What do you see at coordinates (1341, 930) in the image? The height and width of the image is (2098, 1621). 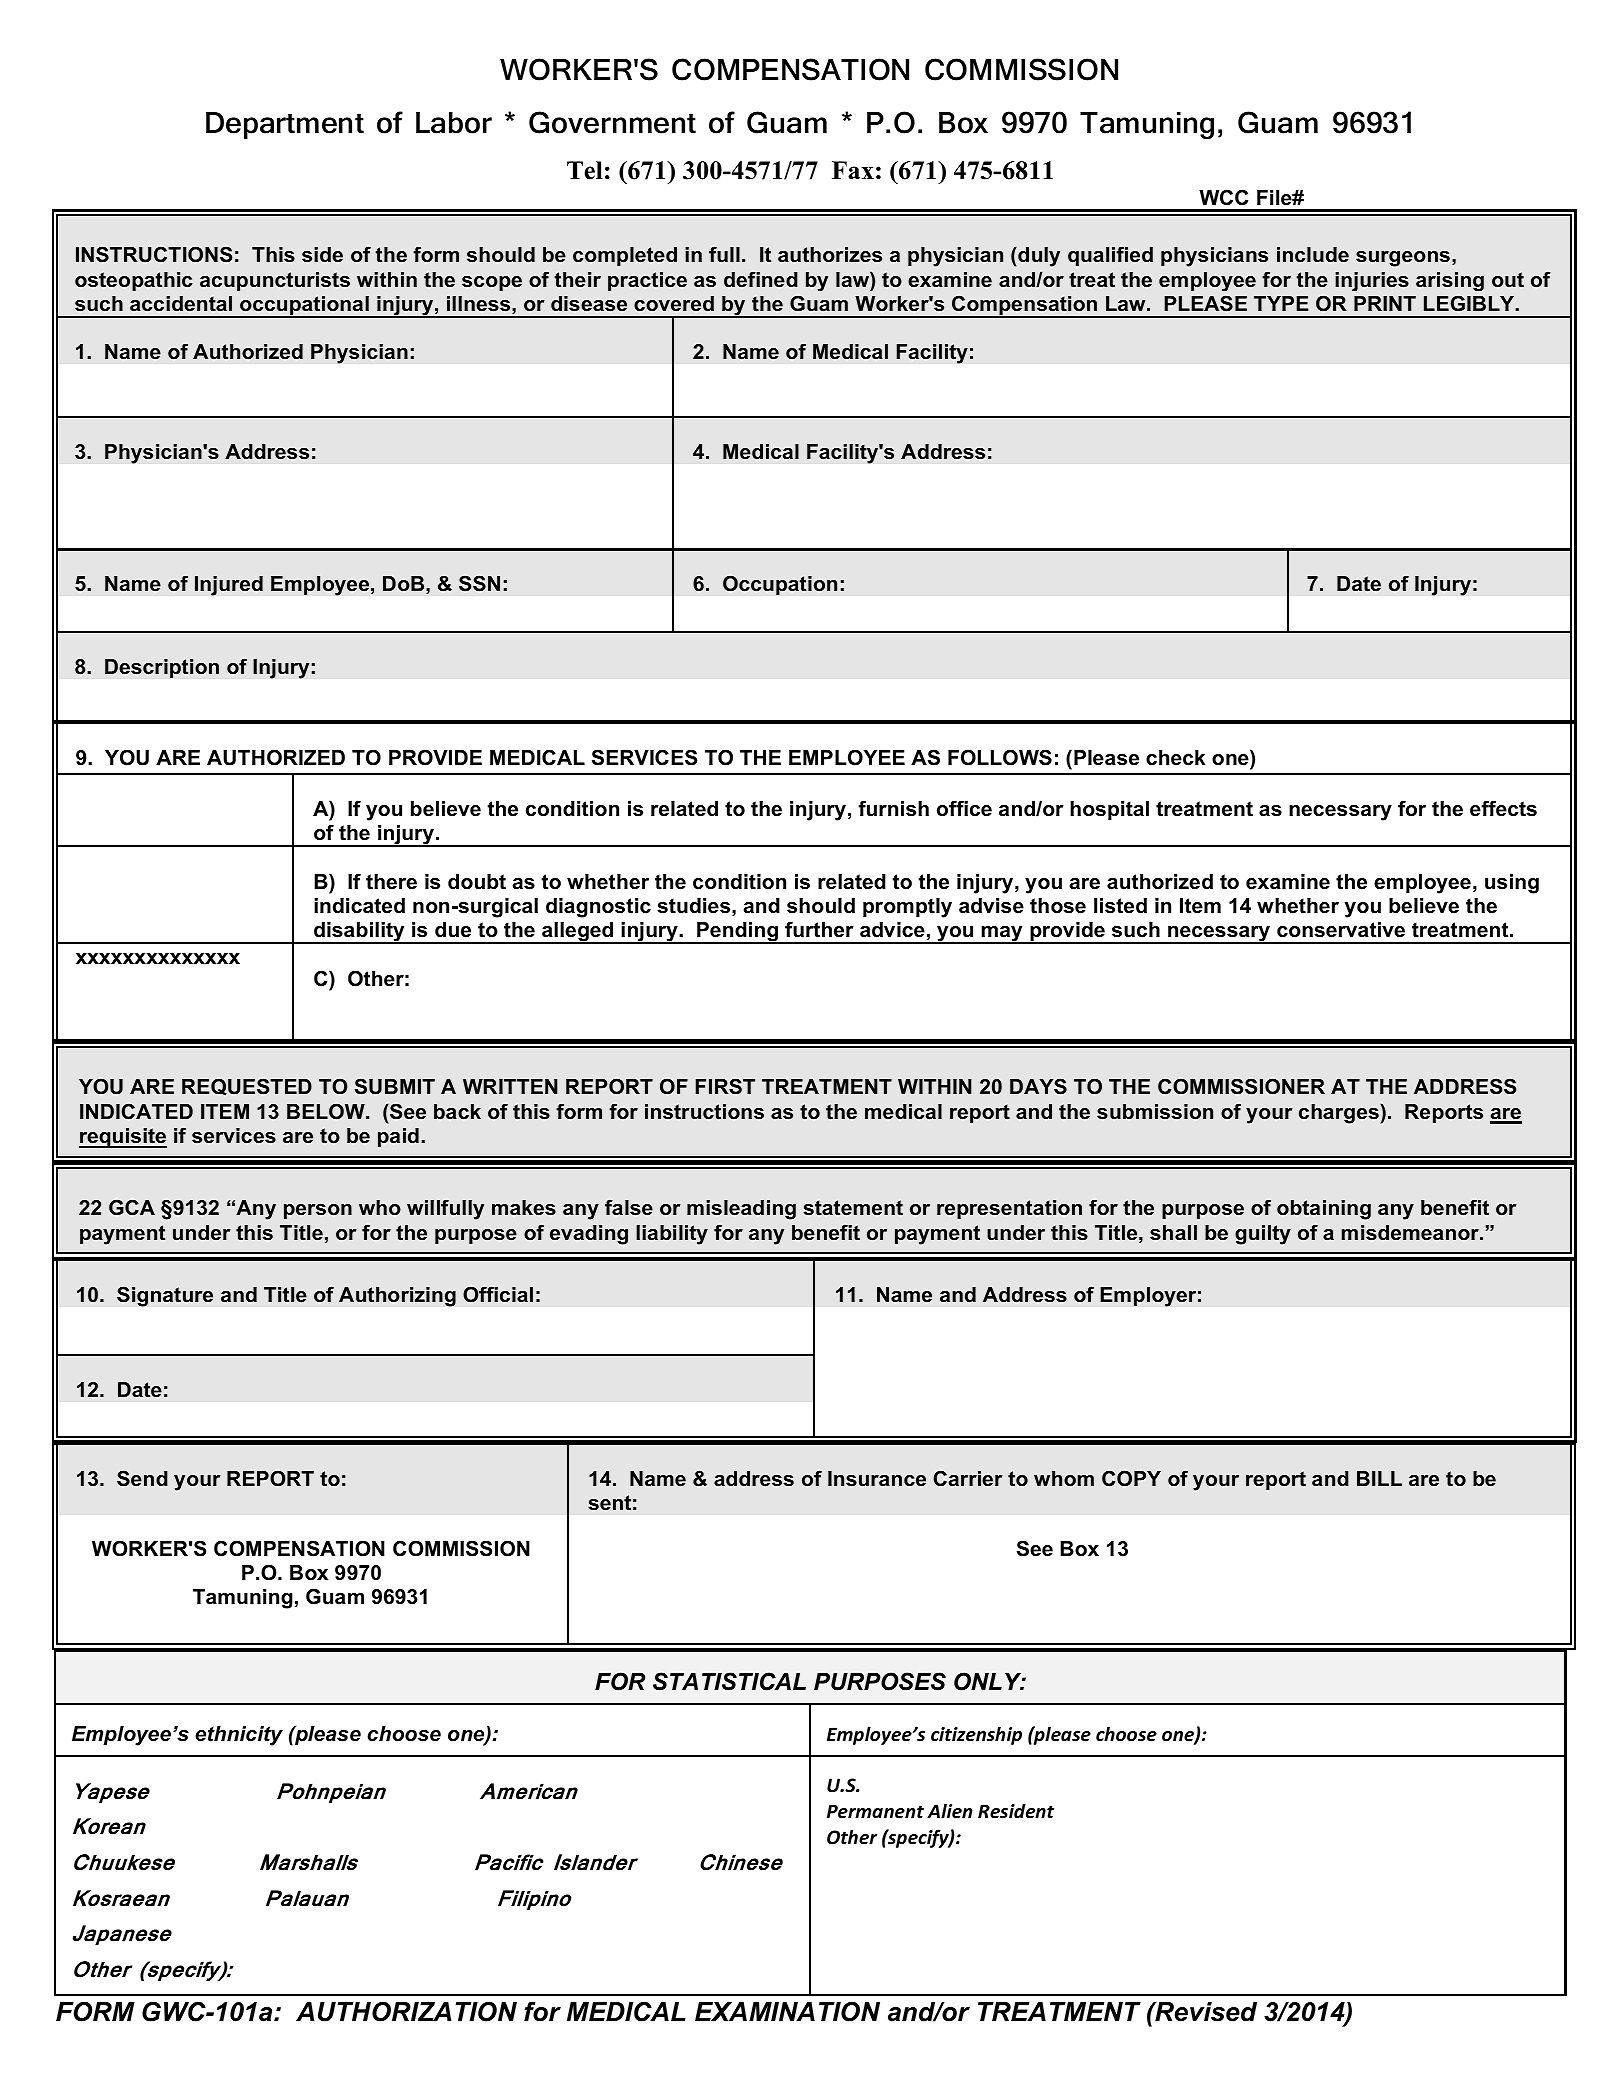 I see `conservative` at bounding box center [1341, 930].
